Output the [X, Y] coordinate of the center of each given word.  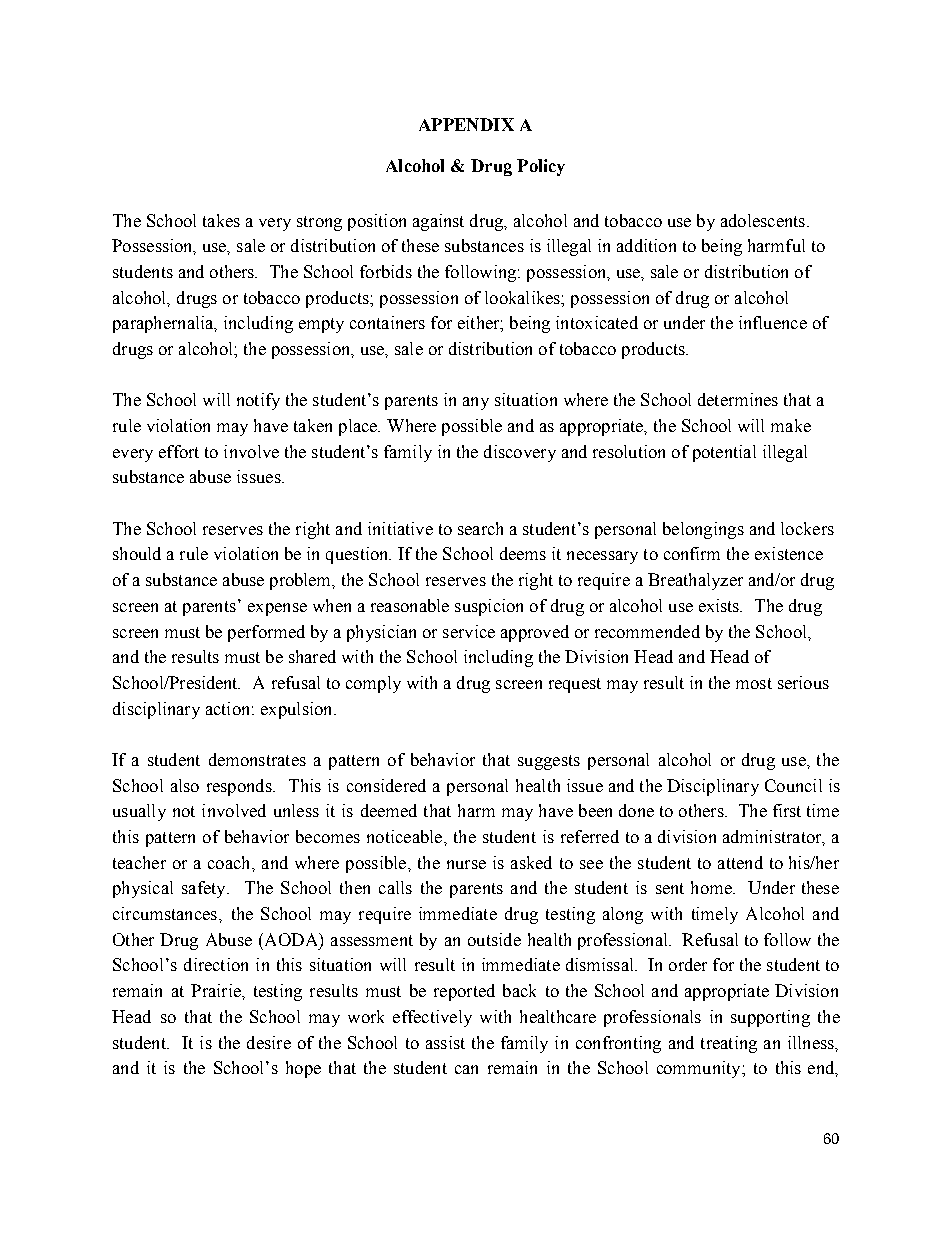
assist [445, 1042]
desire [269, 1042]
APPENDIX [466, 124]
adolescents [763, 220]
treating [729, 1044]
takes [221, 220]
